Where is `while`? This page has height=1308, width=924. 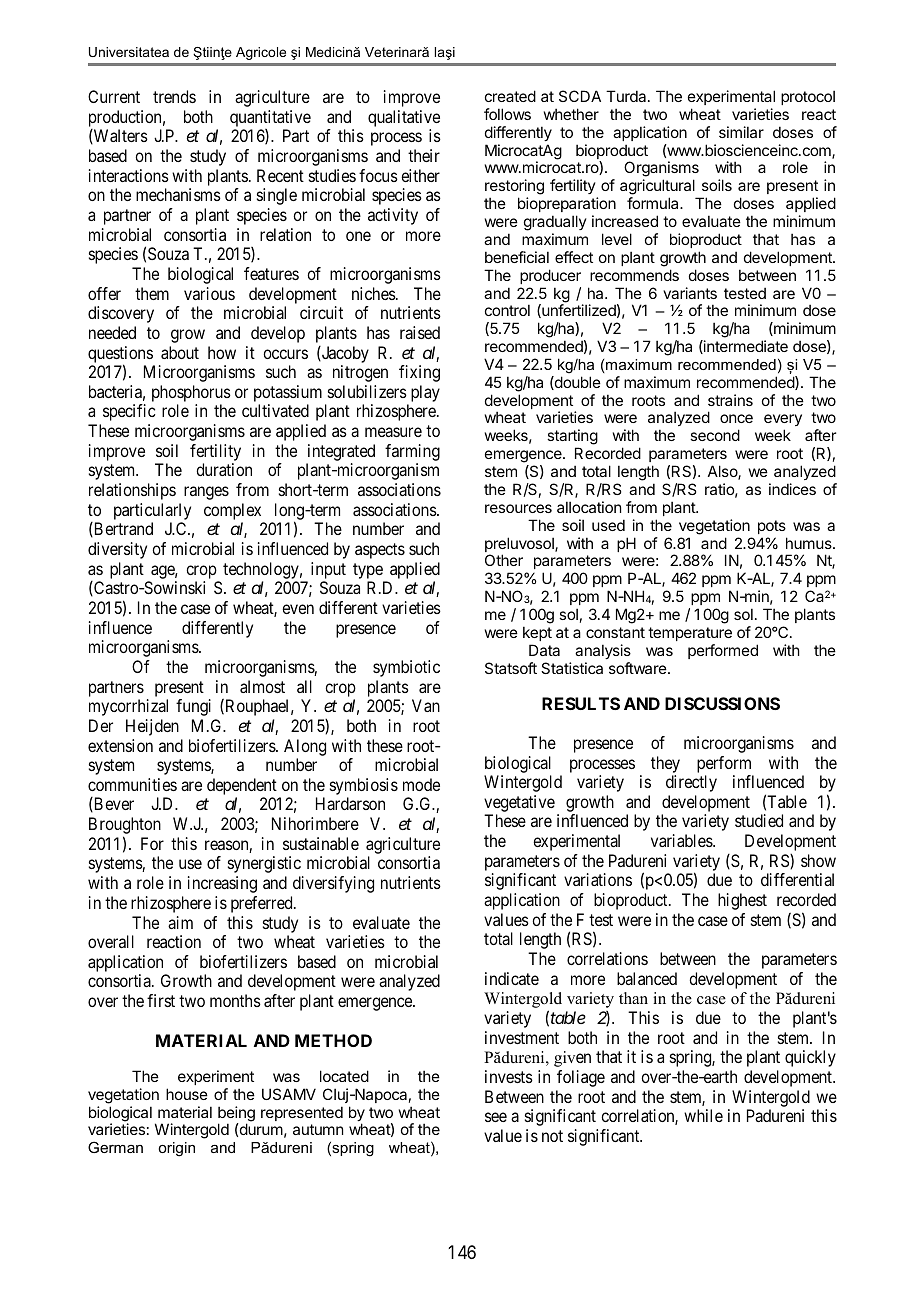 while is located at coordinates (703, 1115).
